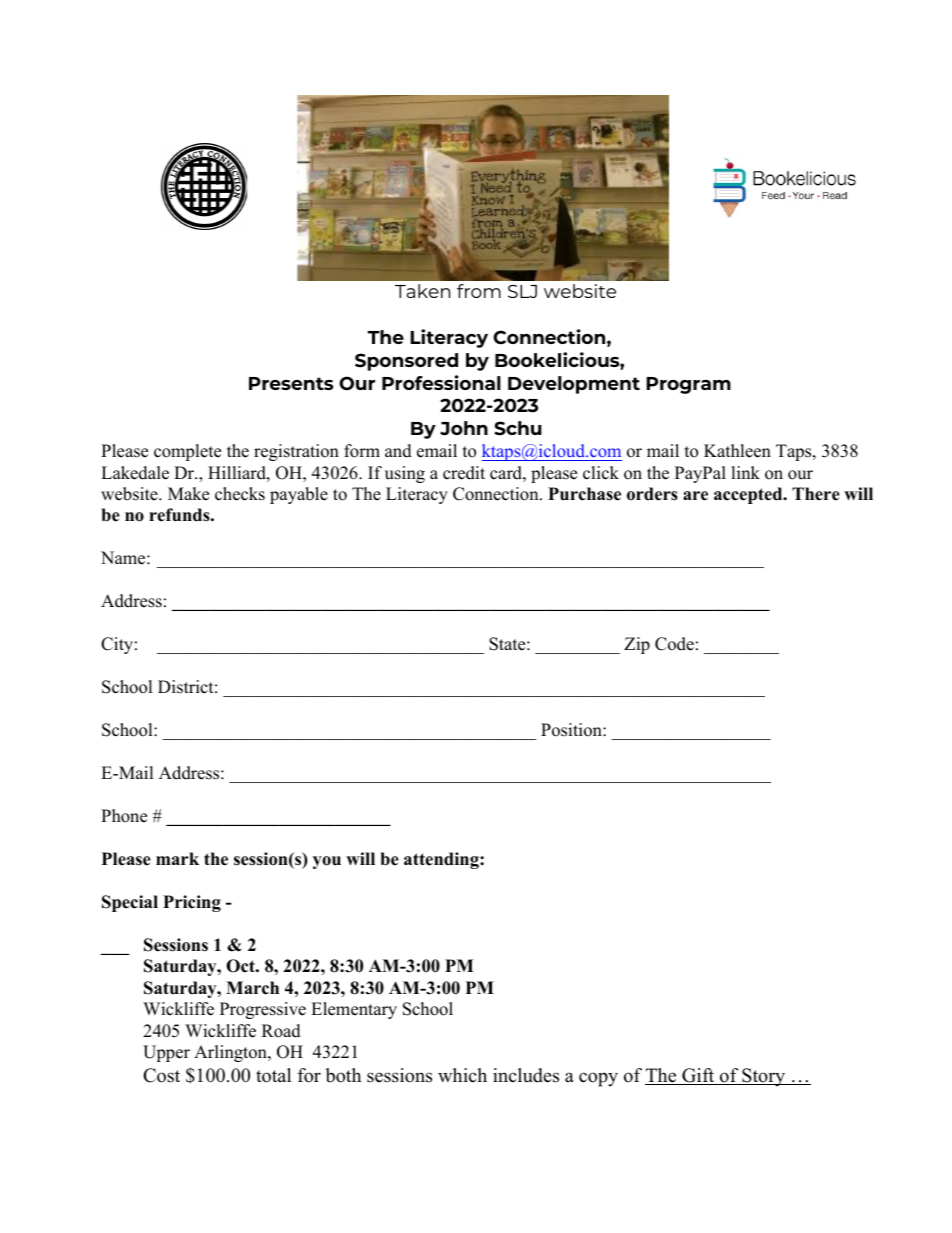  Describe the element at coordinates (291, 383) in the screenshot. I see `Presents` at that location.
